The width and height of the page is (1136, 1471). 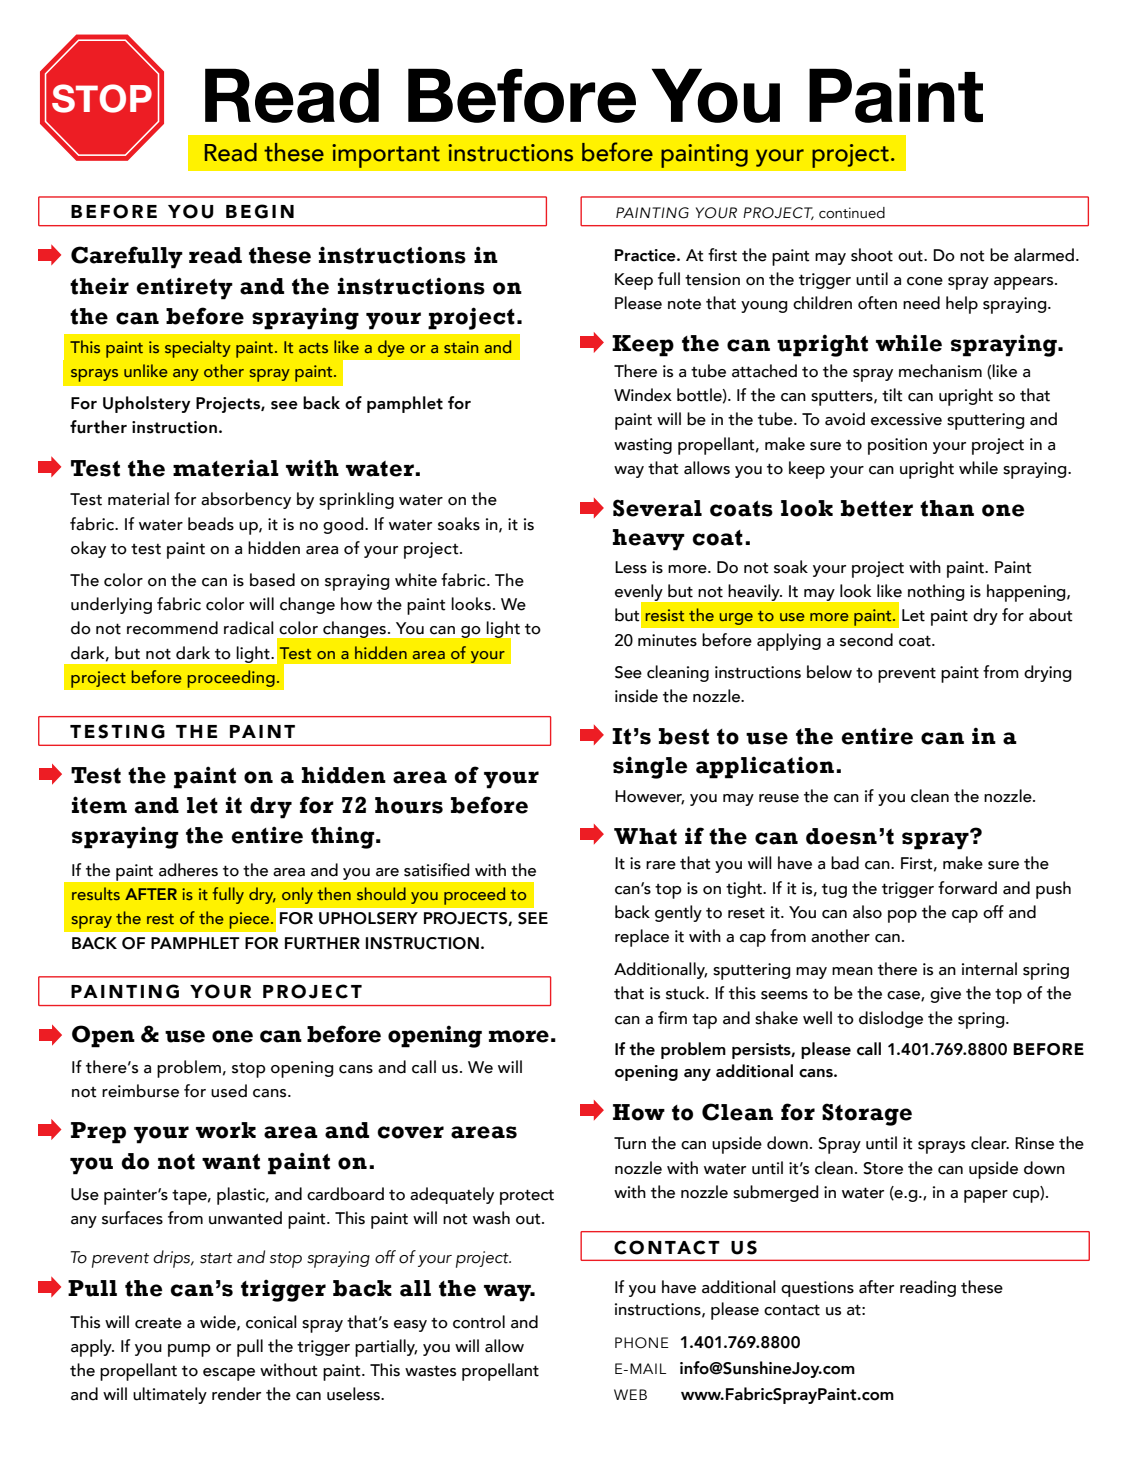 I want to click on questions, so click(x=817, y=1289).
